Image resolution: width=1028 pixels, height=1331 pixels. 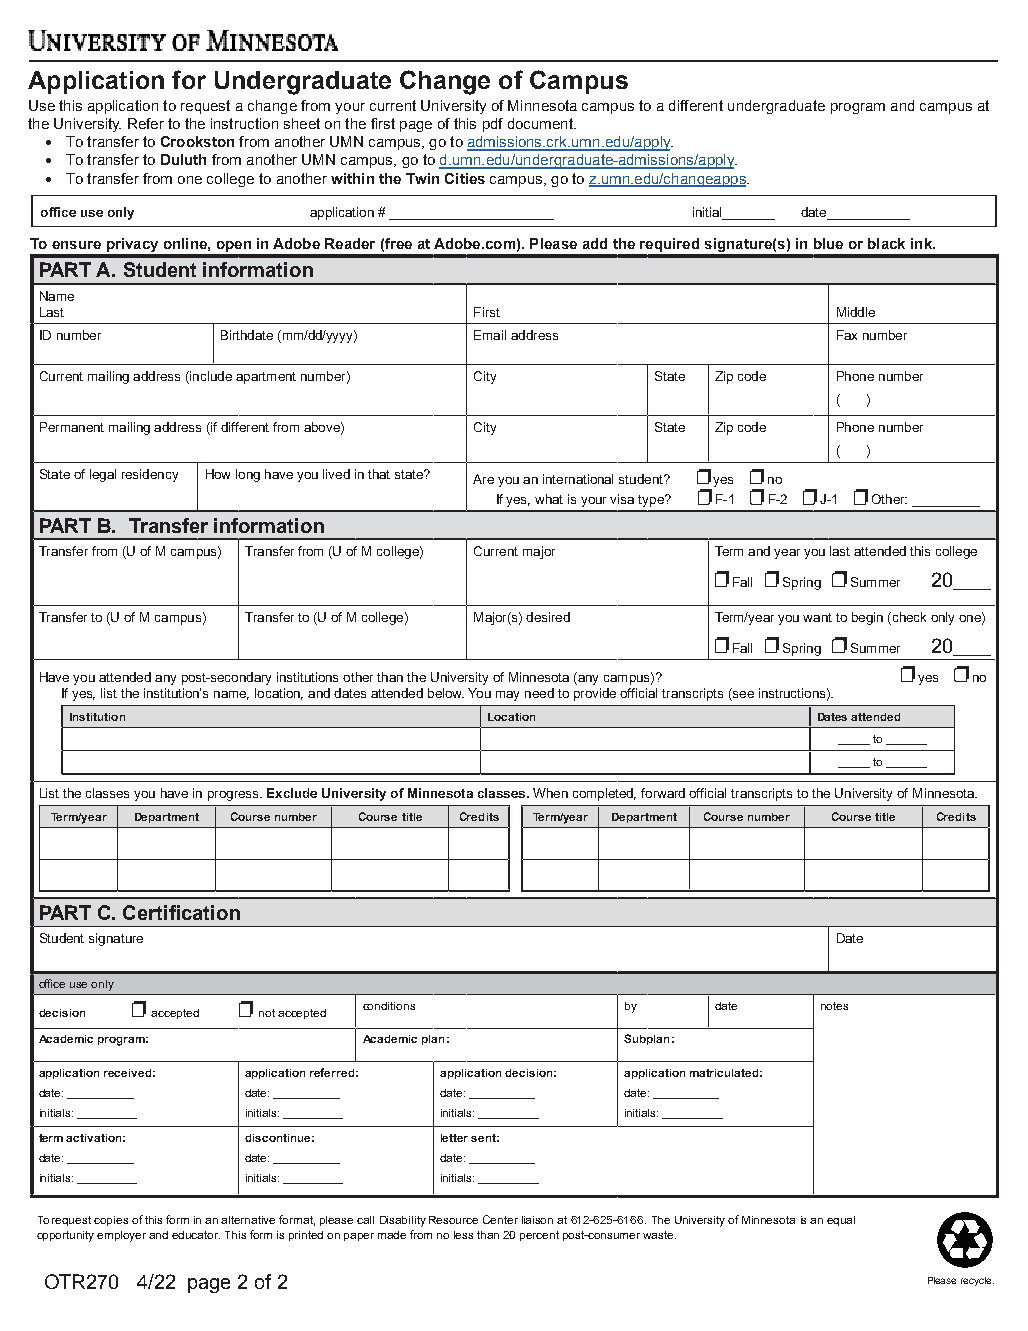 What do you see at coordinates (742, 693) in the screenshot?
I see `see` at bounding box center [742, 693].
